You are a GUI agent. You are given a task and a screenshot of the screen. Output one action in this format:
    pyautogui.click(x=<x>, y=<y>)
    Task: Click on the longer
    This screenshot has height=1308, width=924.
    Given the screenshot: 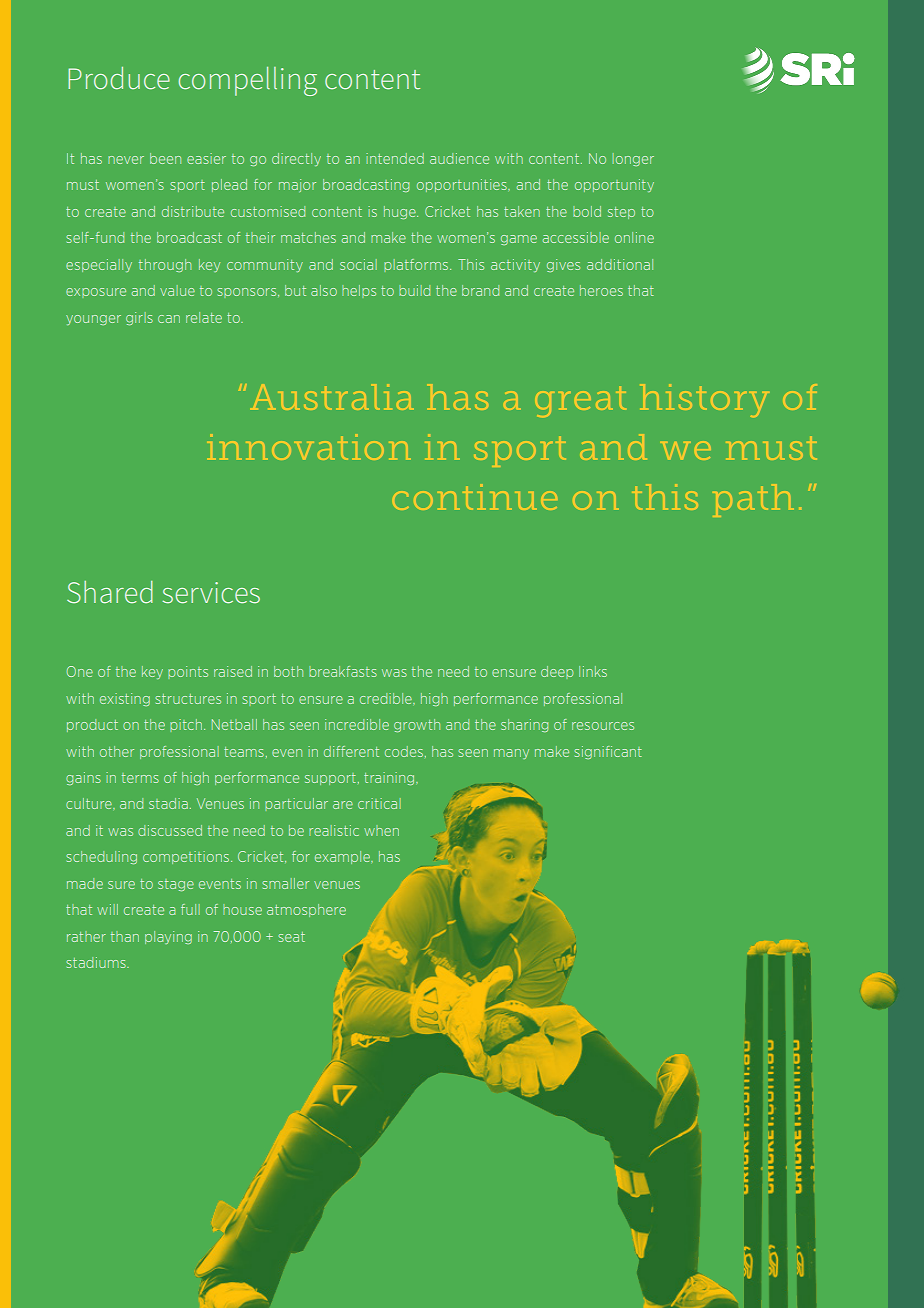 What is the action you would take?
    pyautogui.click(x=633, y=159)
